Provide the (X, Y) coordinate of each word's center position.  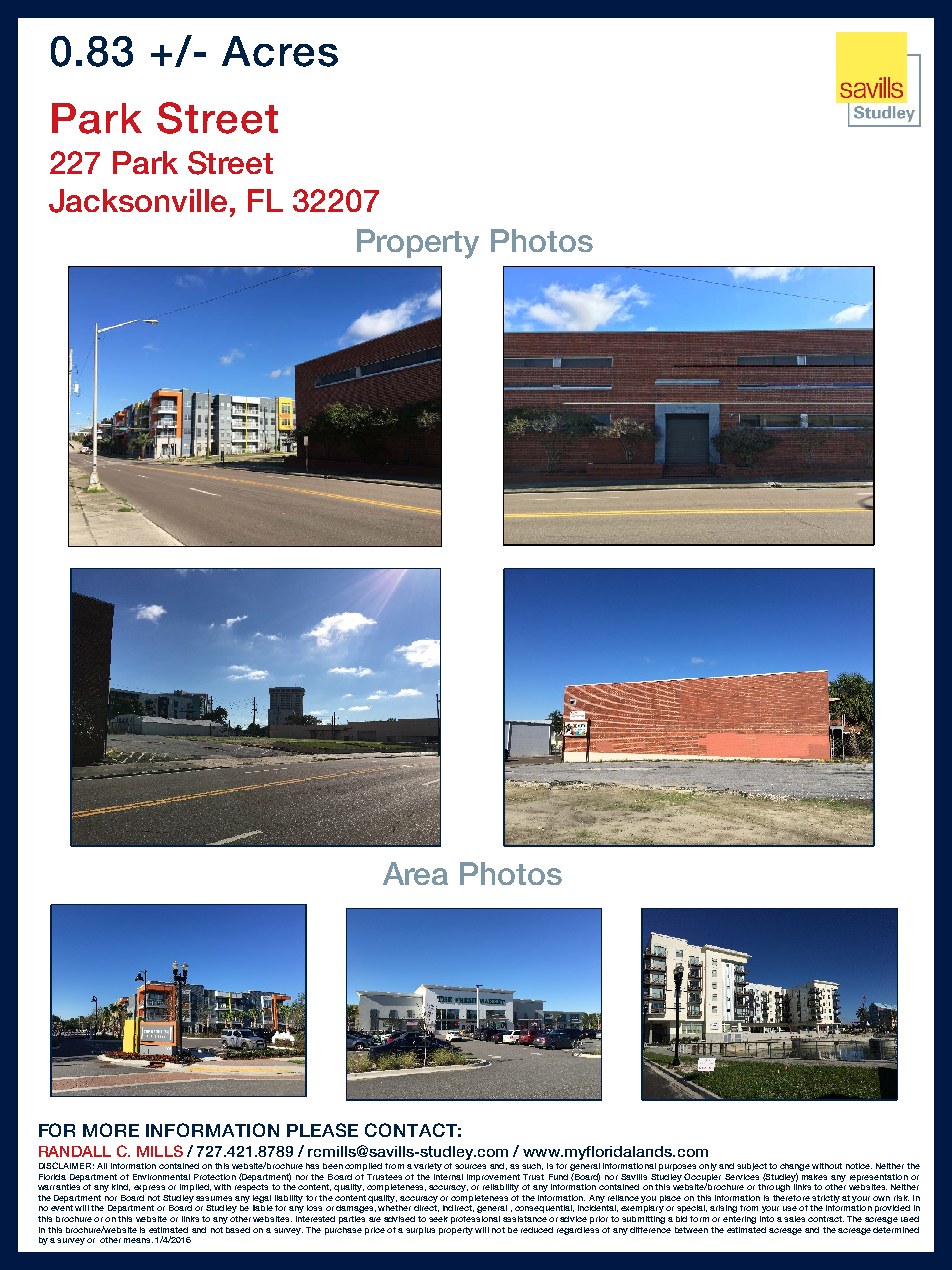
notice (859, 1166)
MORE (111, 1130)
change (795, 1167)
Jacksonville (140, 201)
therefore (791, 1198)
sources (470, 1166)
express (149, 1188)
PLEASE (322, 1130)
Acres (280, 51)
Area (415, 873)
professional (475, 1220)
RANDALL (75, 1151)
